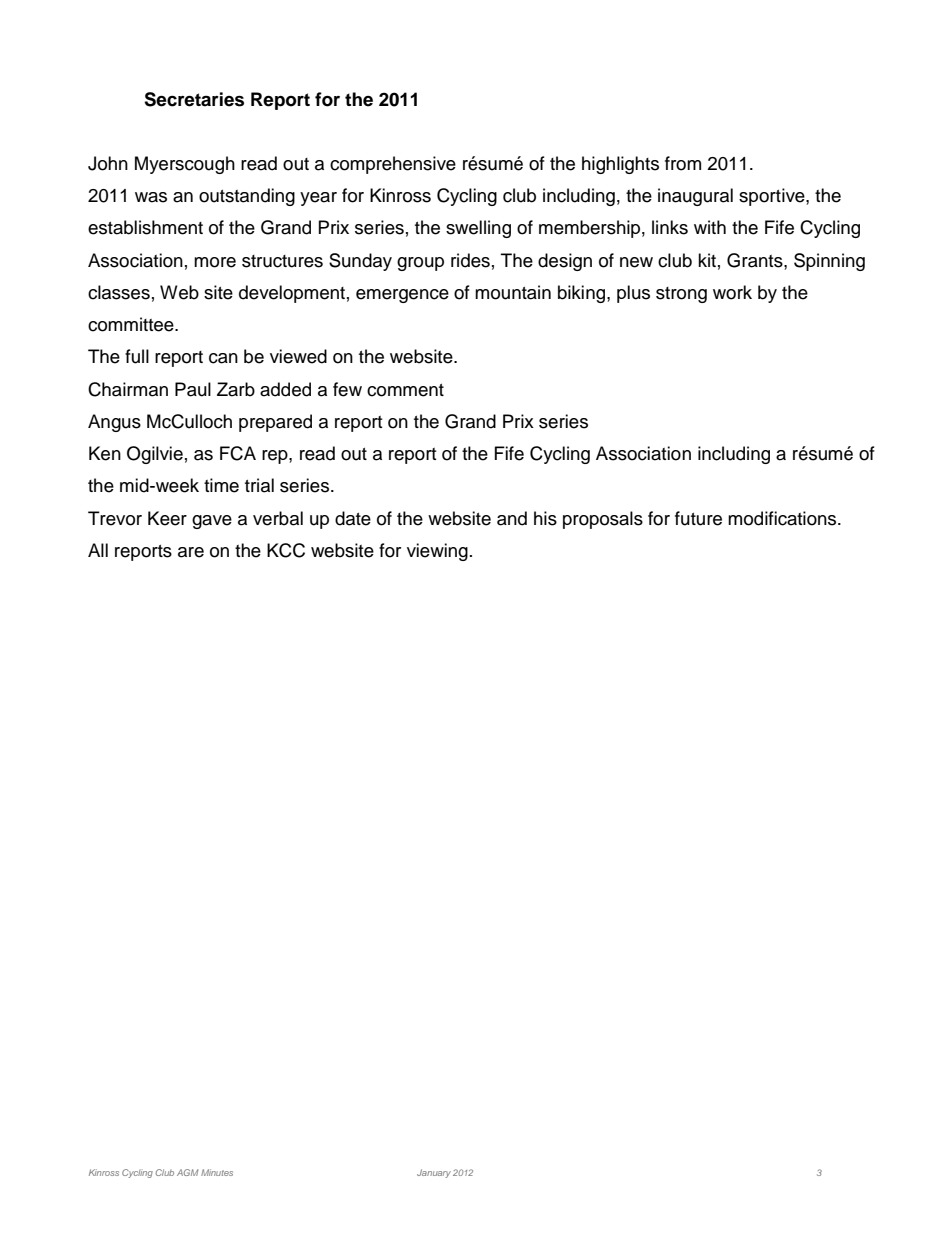  I want to click on his, so click(545, 518).
